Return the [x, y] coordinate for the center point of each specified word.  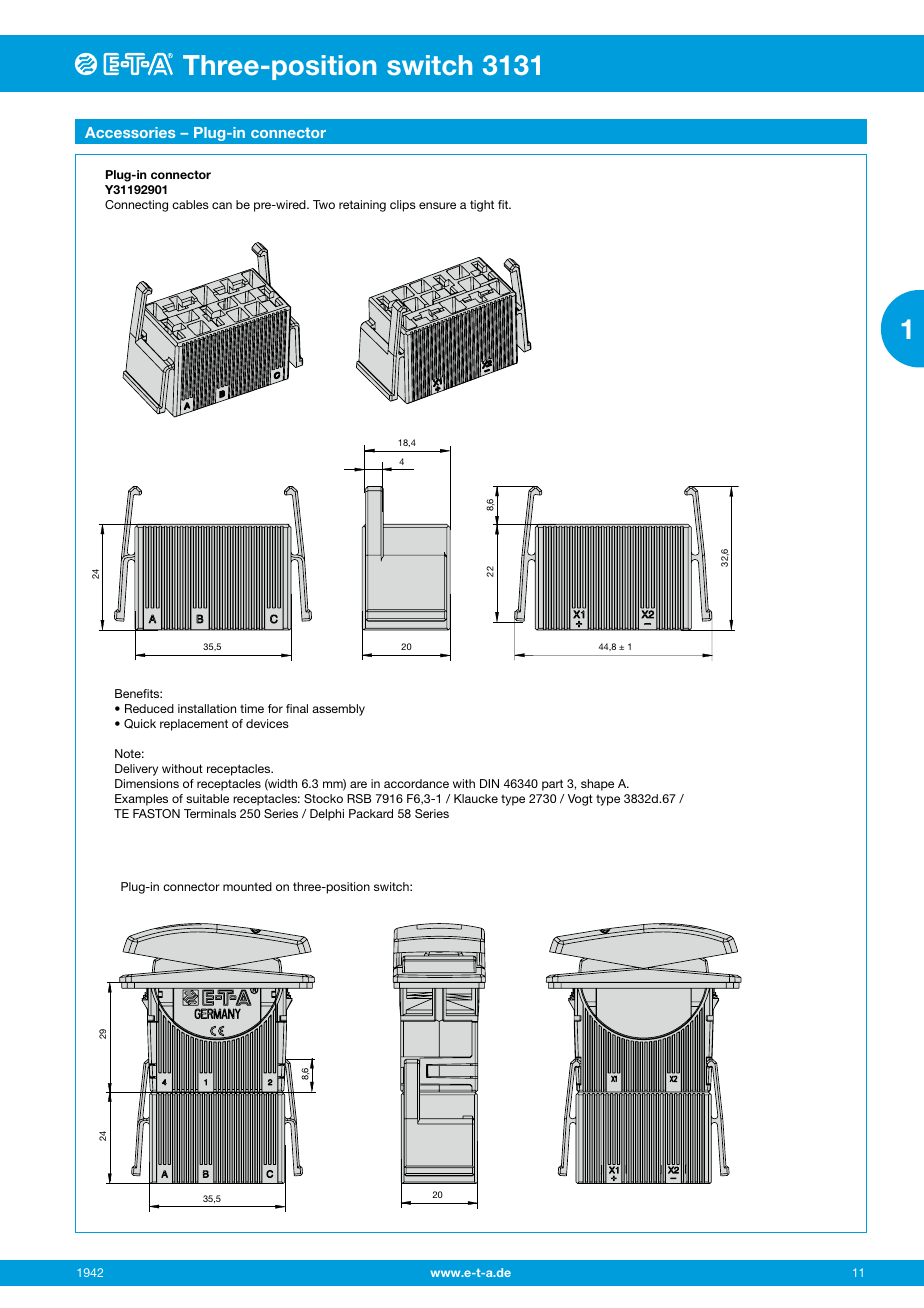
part [552, 785]
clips [403, 206]
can [222, 205]
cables [190, 204]
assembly [338, 710]
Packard [371, 813]
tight [482, 206]
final [297, 708]
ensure [437, 205]
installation [207, 708]
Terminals [210, 813]
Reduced [149, 708]
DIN [489, 783]
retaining [362, 206]
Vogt [580, 800]
